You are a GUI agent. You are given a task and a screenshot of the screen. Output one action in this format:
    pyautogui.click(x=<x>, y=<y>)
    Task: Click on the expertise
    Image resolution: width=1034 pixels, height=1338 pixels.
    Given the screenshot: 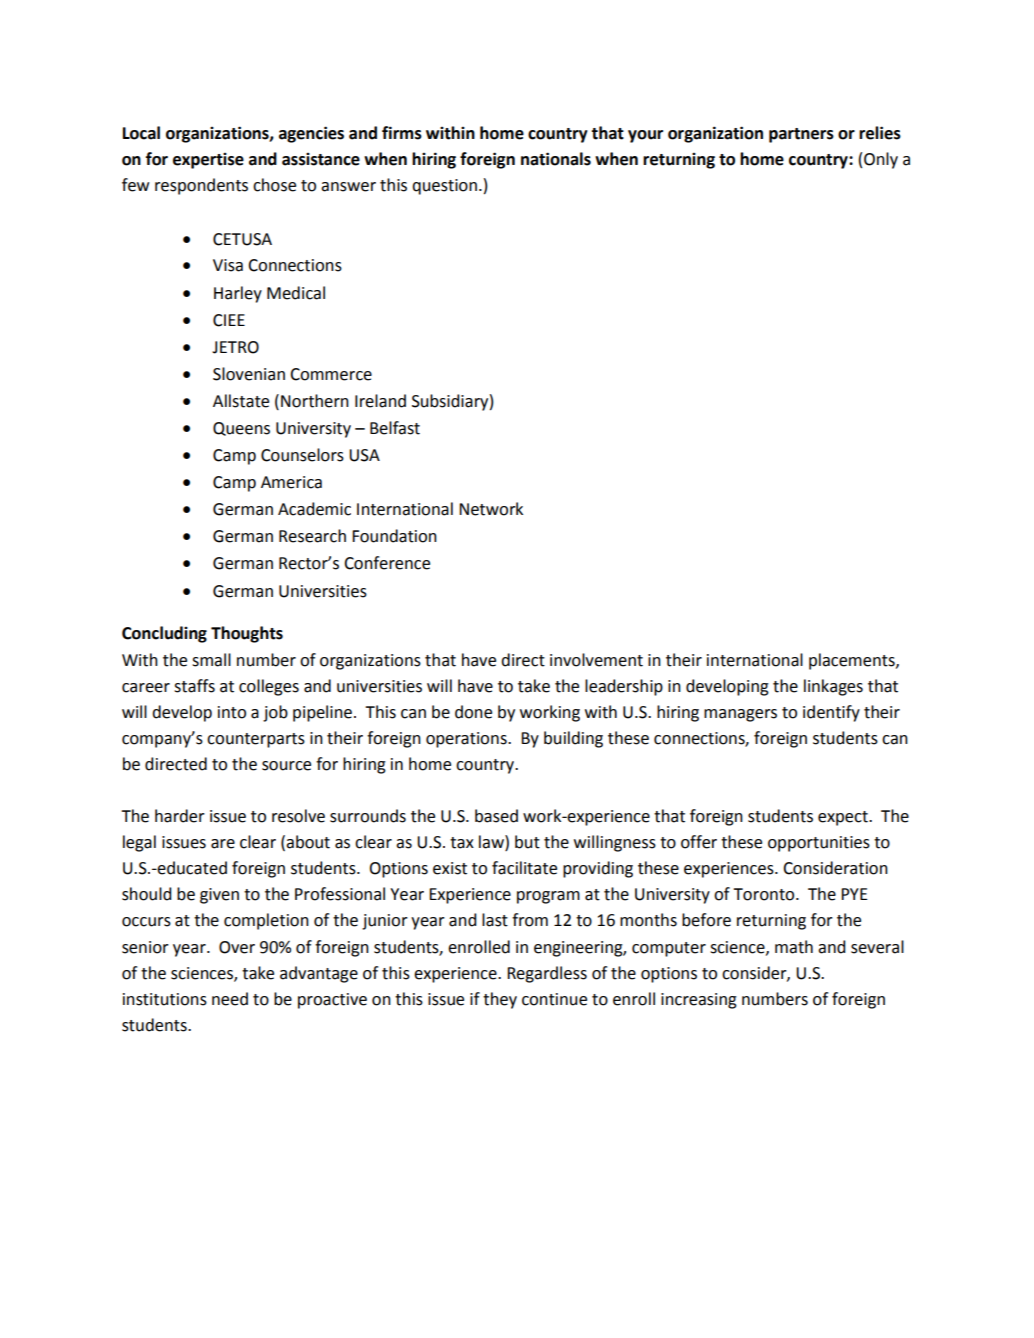 What is the action you would take?
    pyautogui.click(x=208, y=161)
